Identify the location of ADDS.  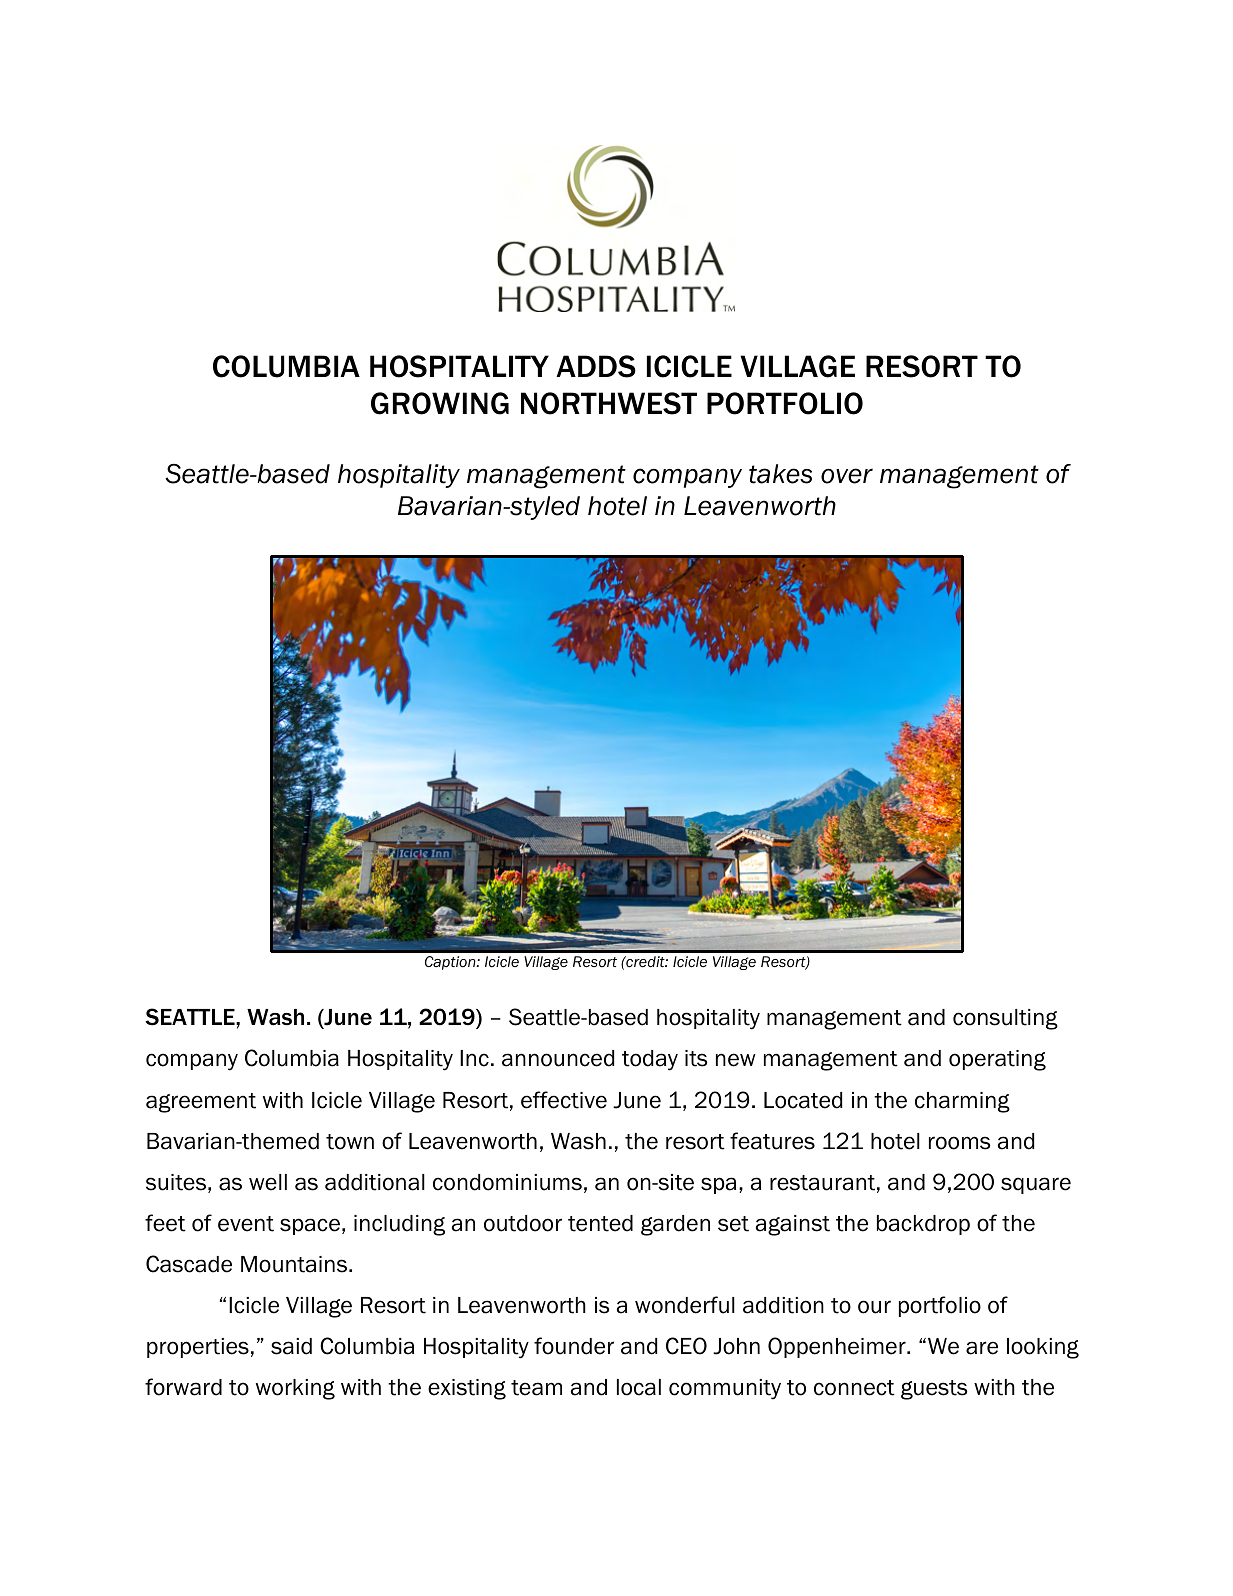
(596, 366).
